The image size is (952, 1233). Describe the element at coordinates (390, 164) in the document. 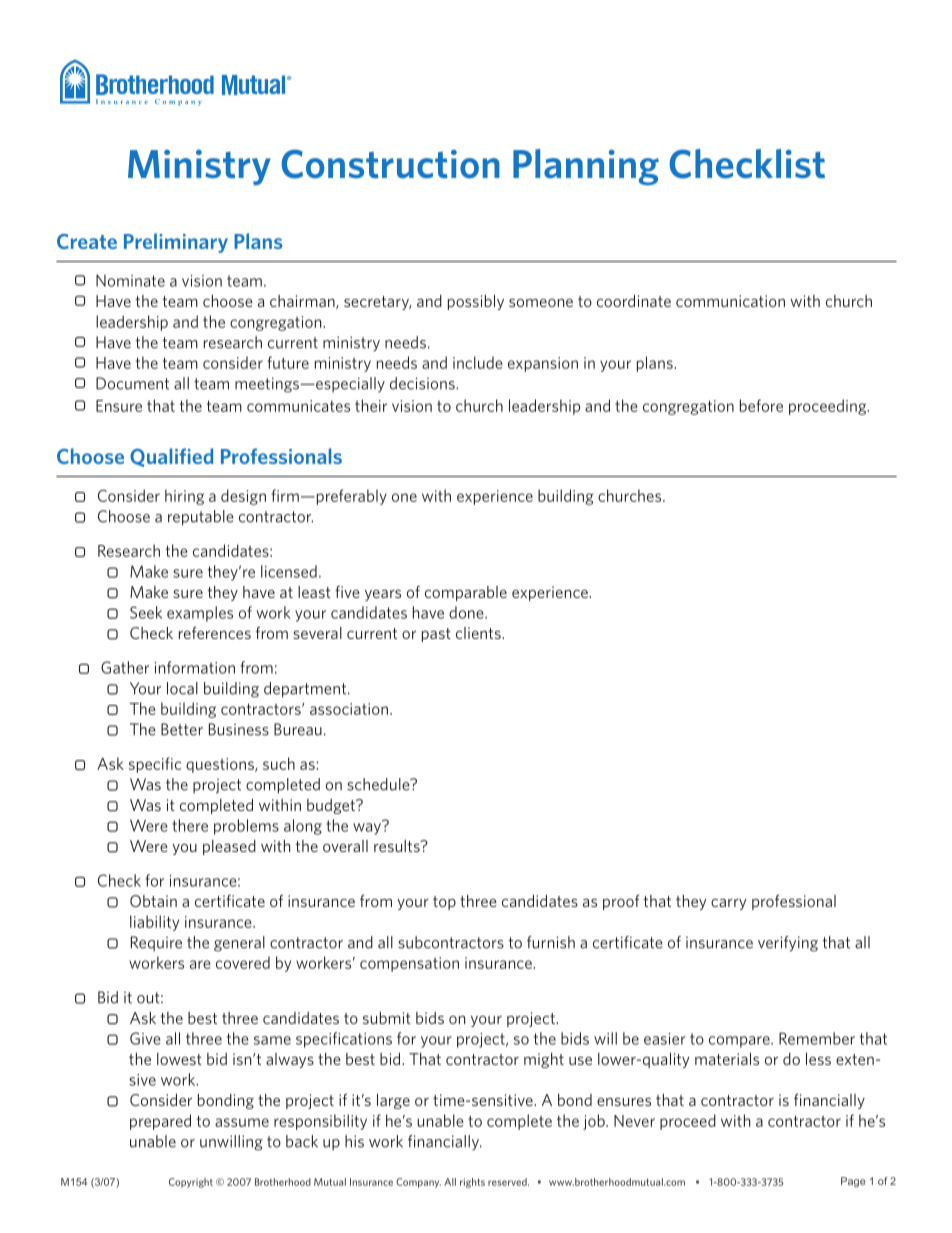

I see `Construction` at that location.
